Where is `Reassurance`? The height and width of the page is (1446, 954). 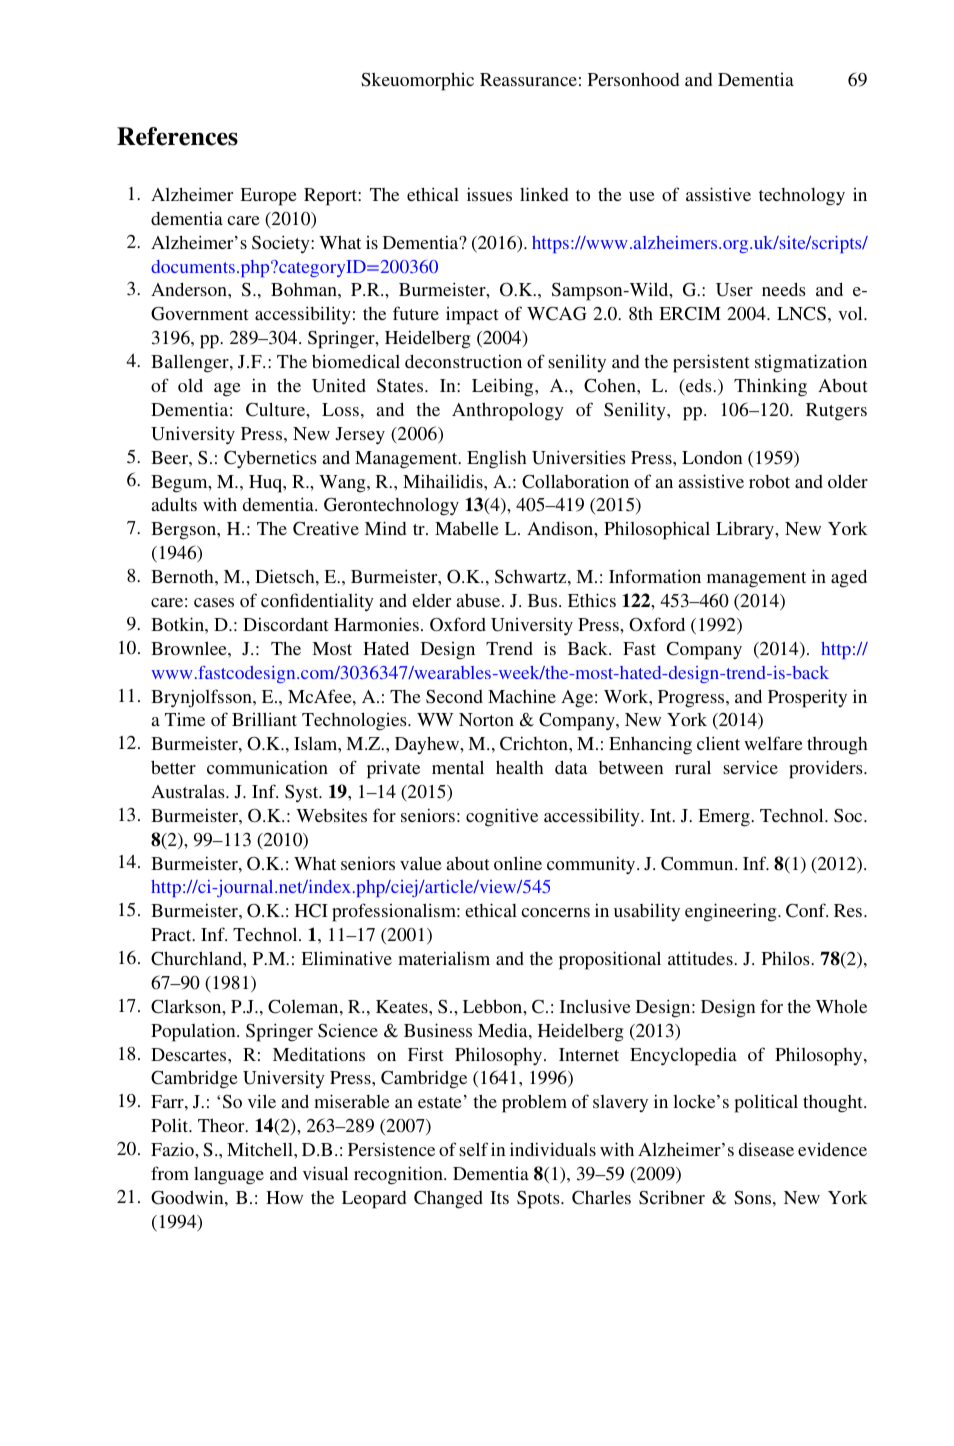
Reassurance is located at coordinates (528, 79).
